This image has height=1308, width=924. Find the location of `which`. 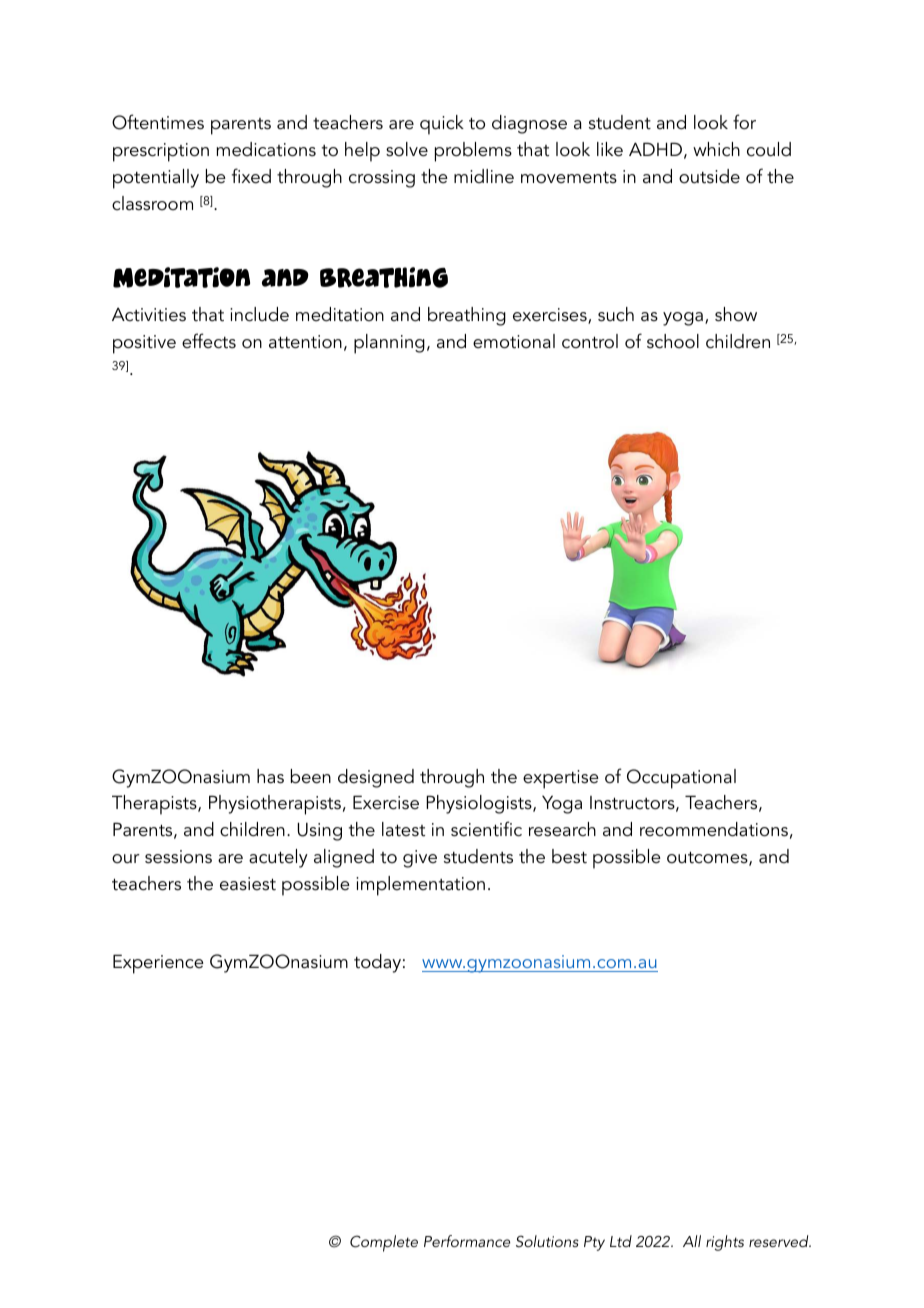

which is located at coordinates (716, 149).
